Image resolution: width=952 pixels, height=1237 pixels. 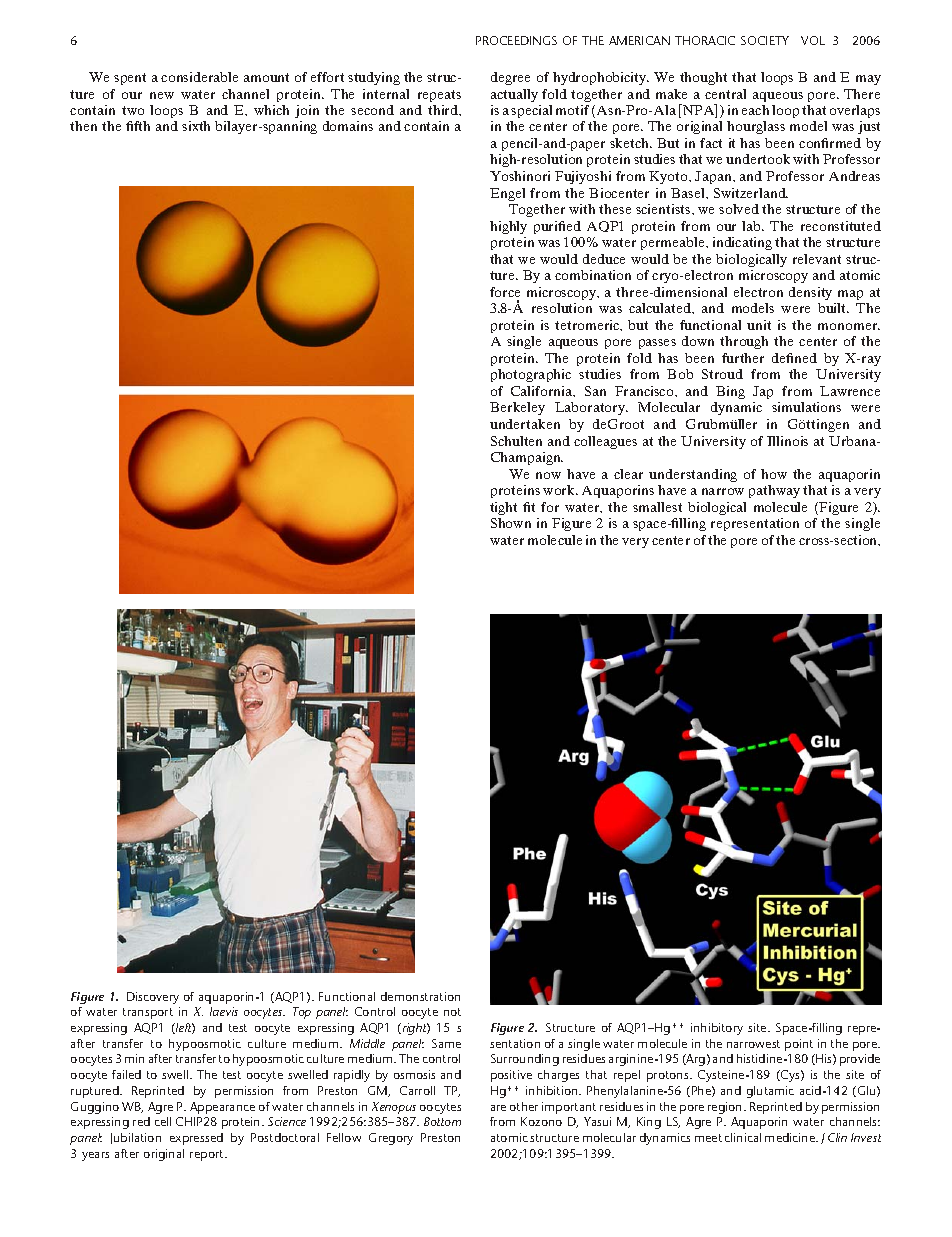 I want to click on force, so click(x=505, y=292).
